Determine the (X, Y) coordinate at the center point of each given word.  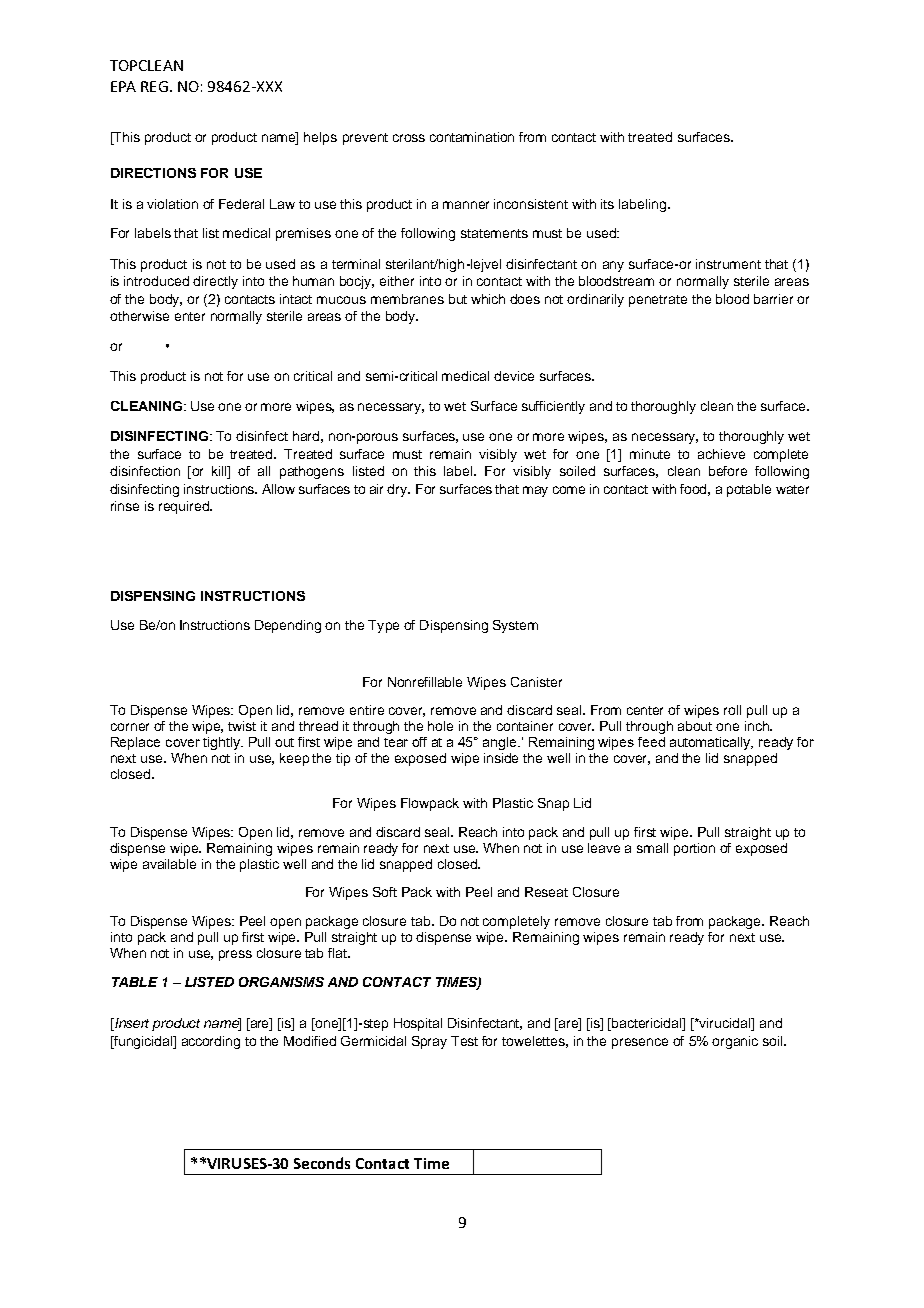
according (211, 1042)
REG (156, 86)
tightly (222, 743)
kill (220, 472)
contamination (472, 137)
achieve (721, 454)
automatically (711, 743)
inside (501, 758)
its (607, 204)
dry (398, 490)
